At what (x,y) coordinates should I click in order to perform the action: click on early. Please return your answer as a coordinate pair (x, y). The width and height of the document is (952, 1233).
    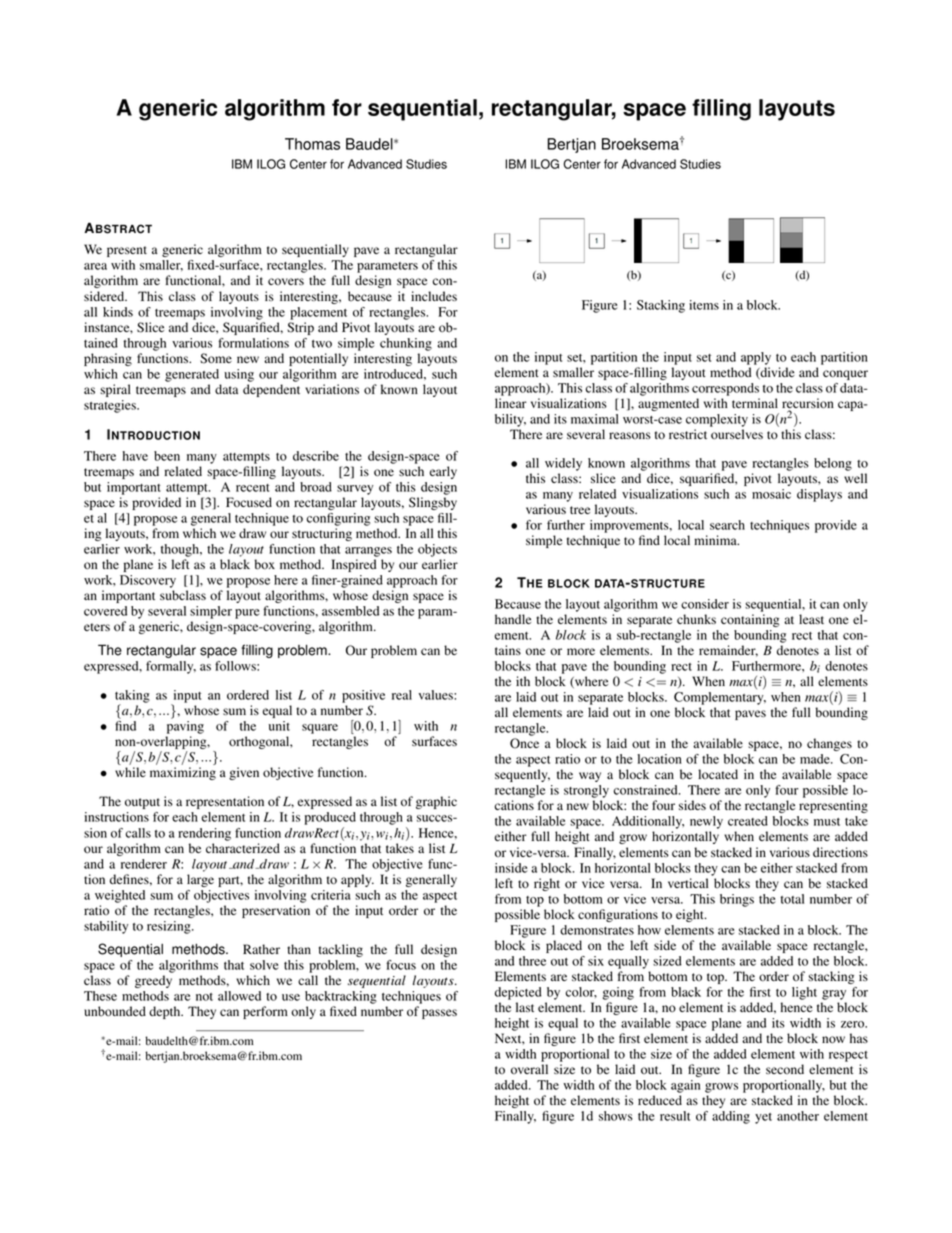
    Looking at the image, I should click on (443, 472).
